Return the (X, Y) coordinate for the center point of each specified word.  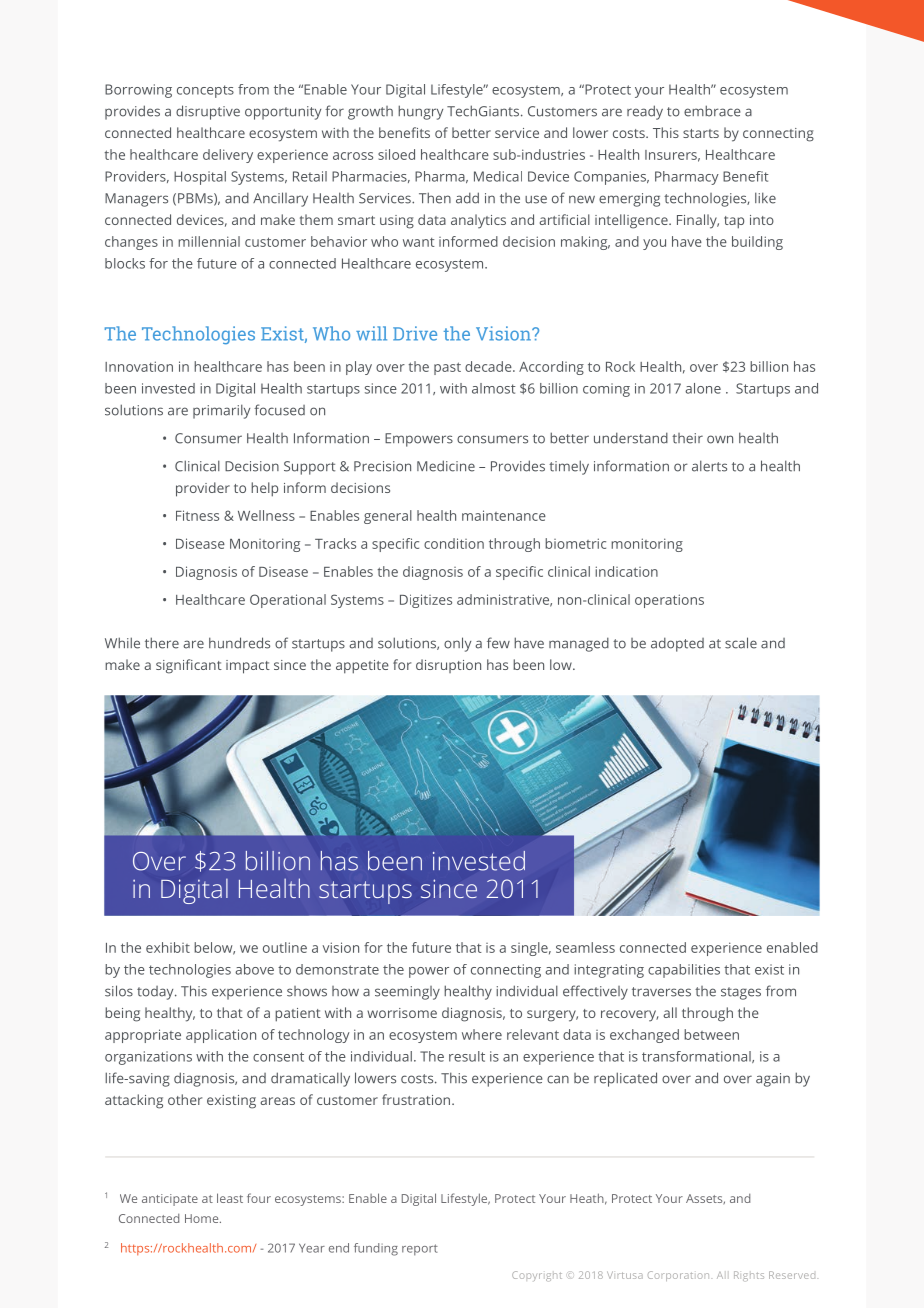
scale (741, 643)
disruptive (208, 112)
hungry (420, 112)
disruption (448, 666)
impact (248, 667)
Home (203, 1218)
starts (701, 133)
